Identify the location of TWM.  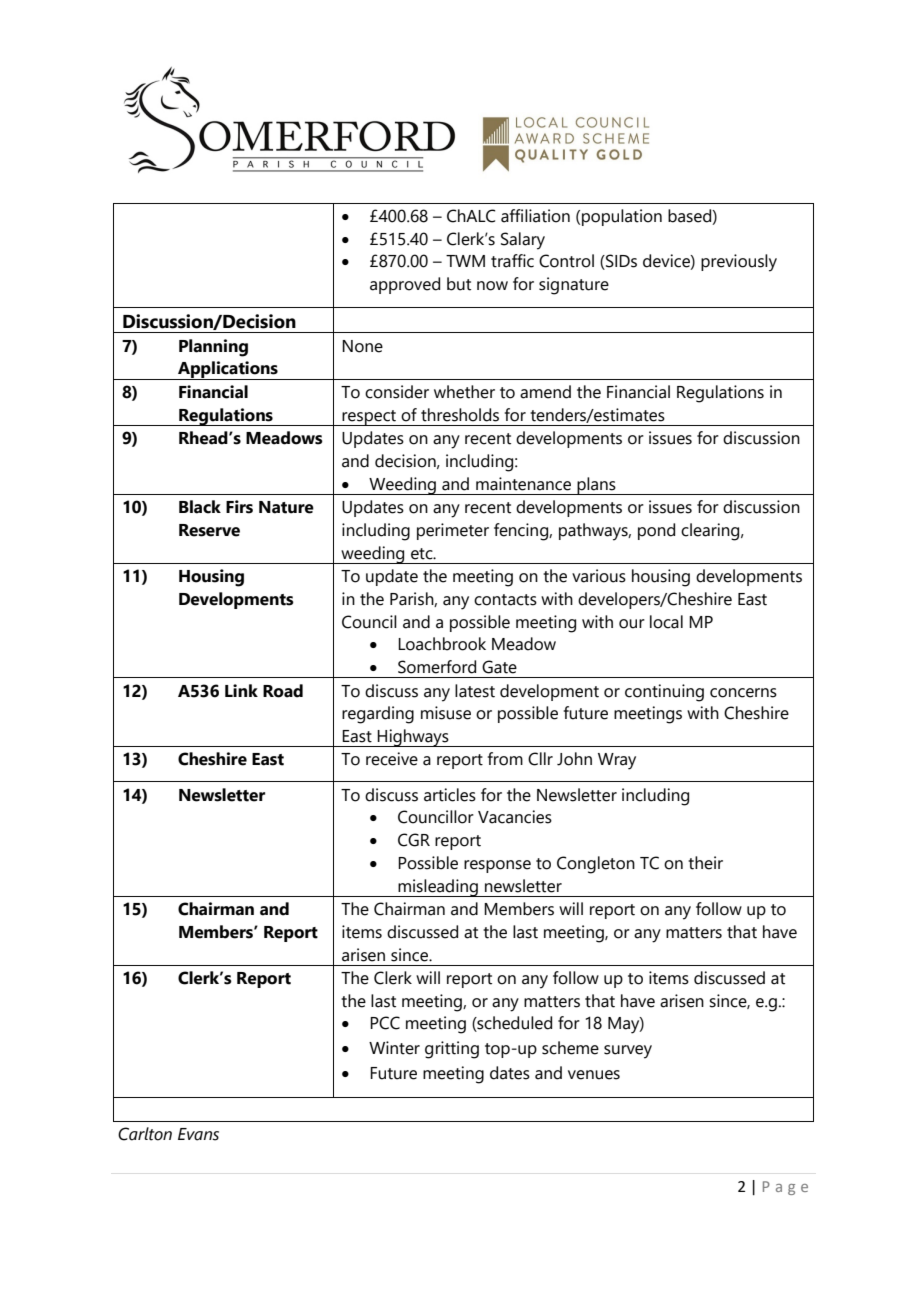
(465, 261).
